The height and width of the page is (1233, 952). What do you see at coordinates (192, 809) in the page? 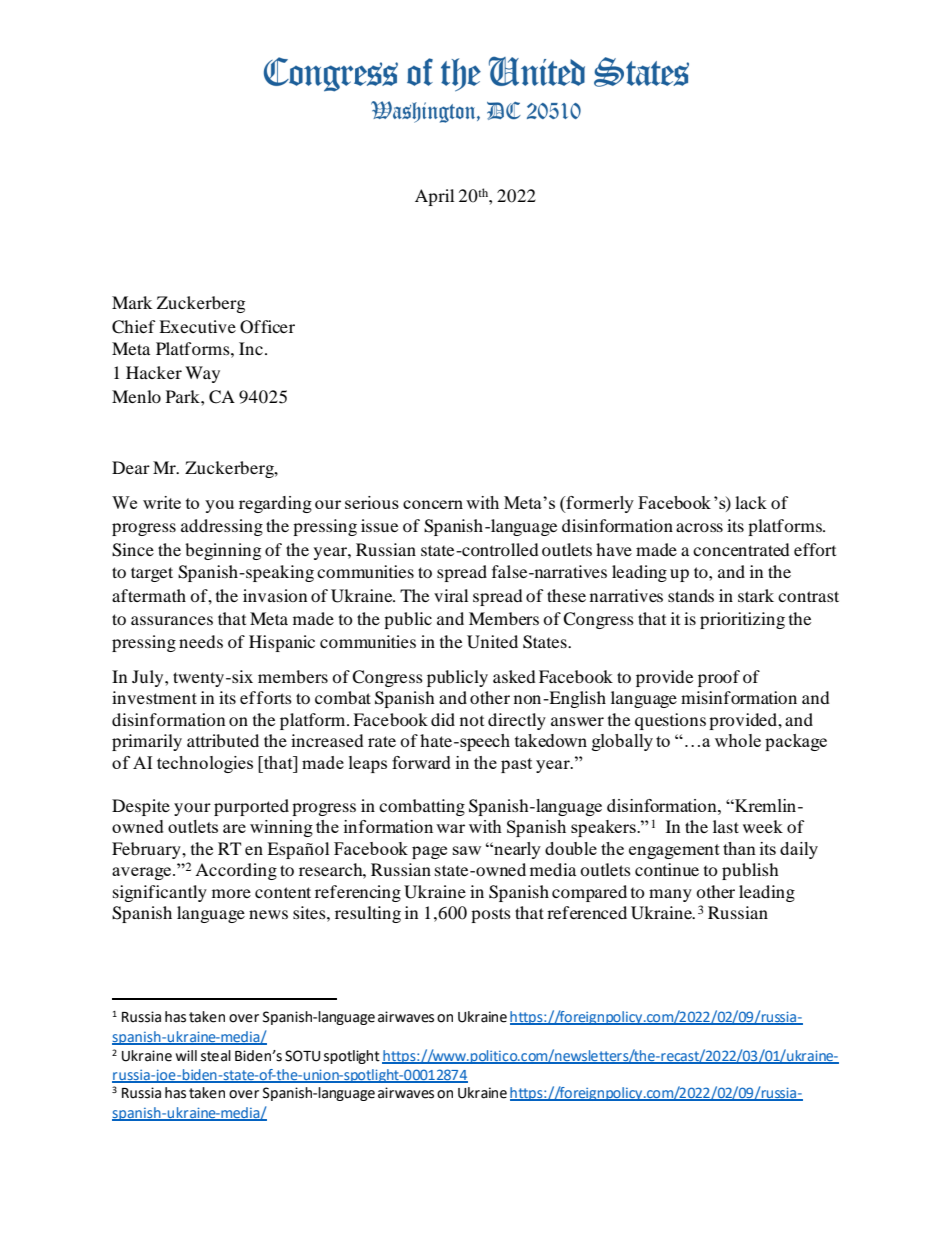
I see `your` at bounding box center [192, 809].
